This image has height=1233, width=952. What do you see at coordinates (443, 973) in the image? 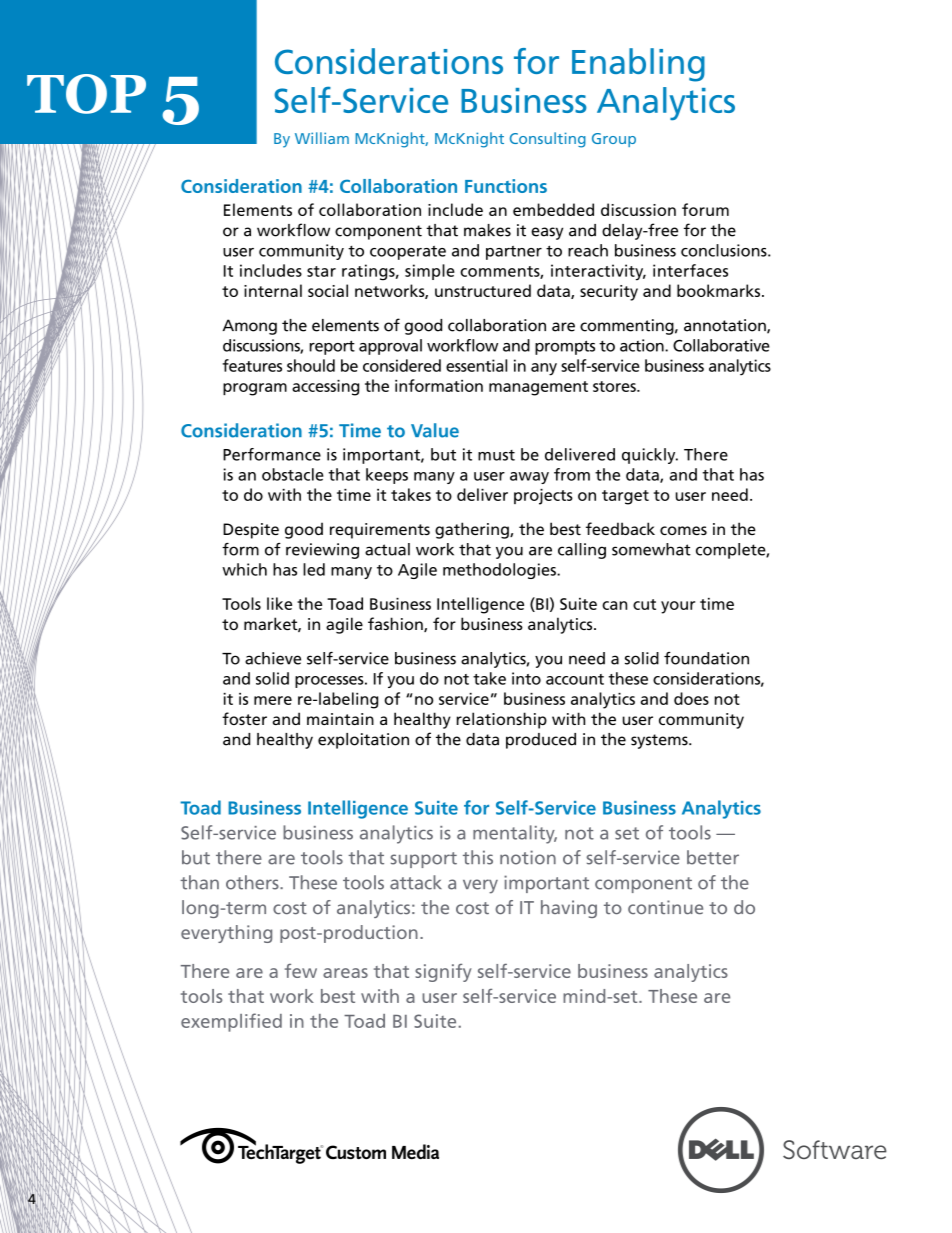
I see `signify` at bounding box center [443, 973].
